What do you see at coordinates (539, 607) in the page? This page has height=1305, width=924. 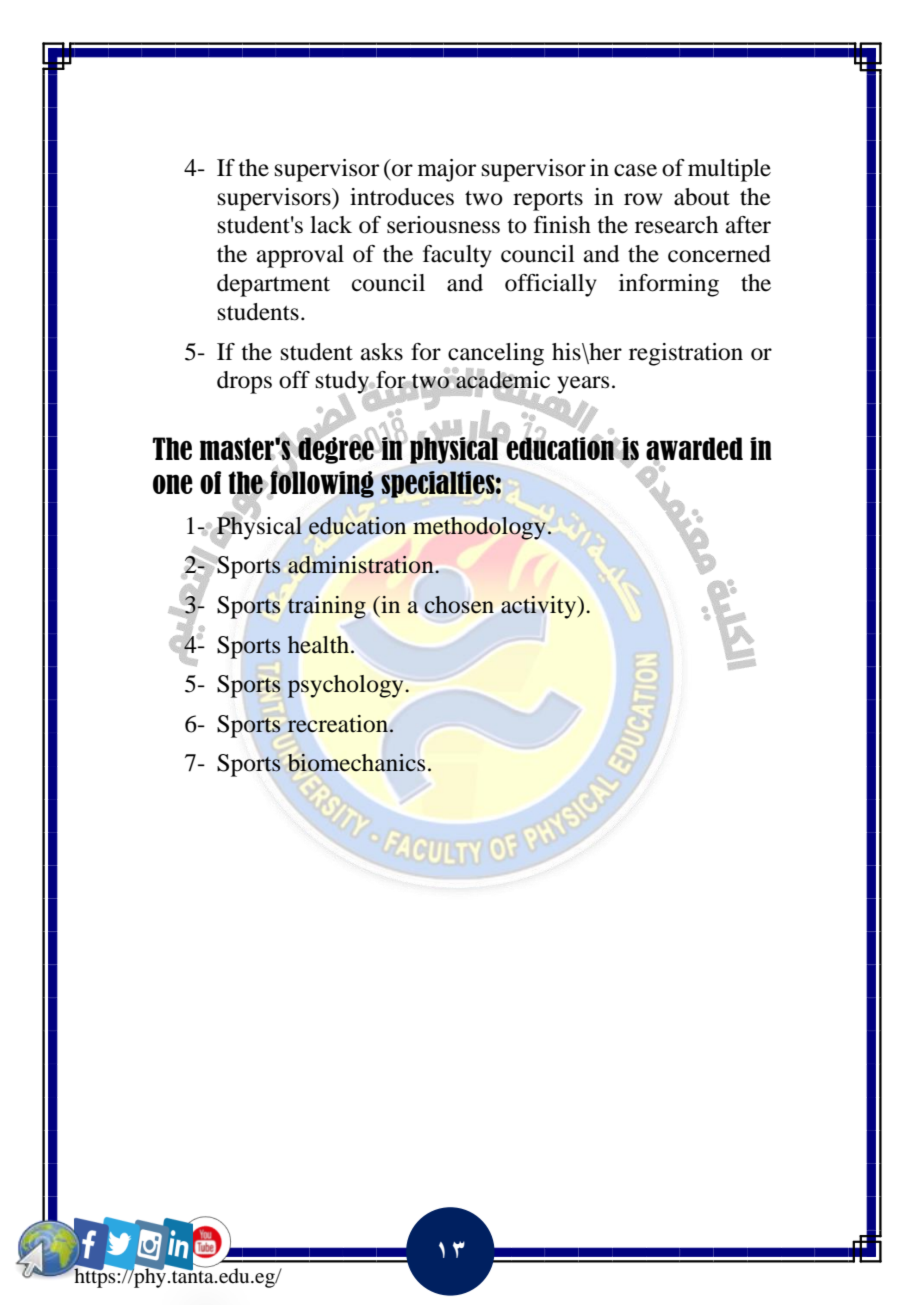 I see `activity` at bounding box center [539, 607].
